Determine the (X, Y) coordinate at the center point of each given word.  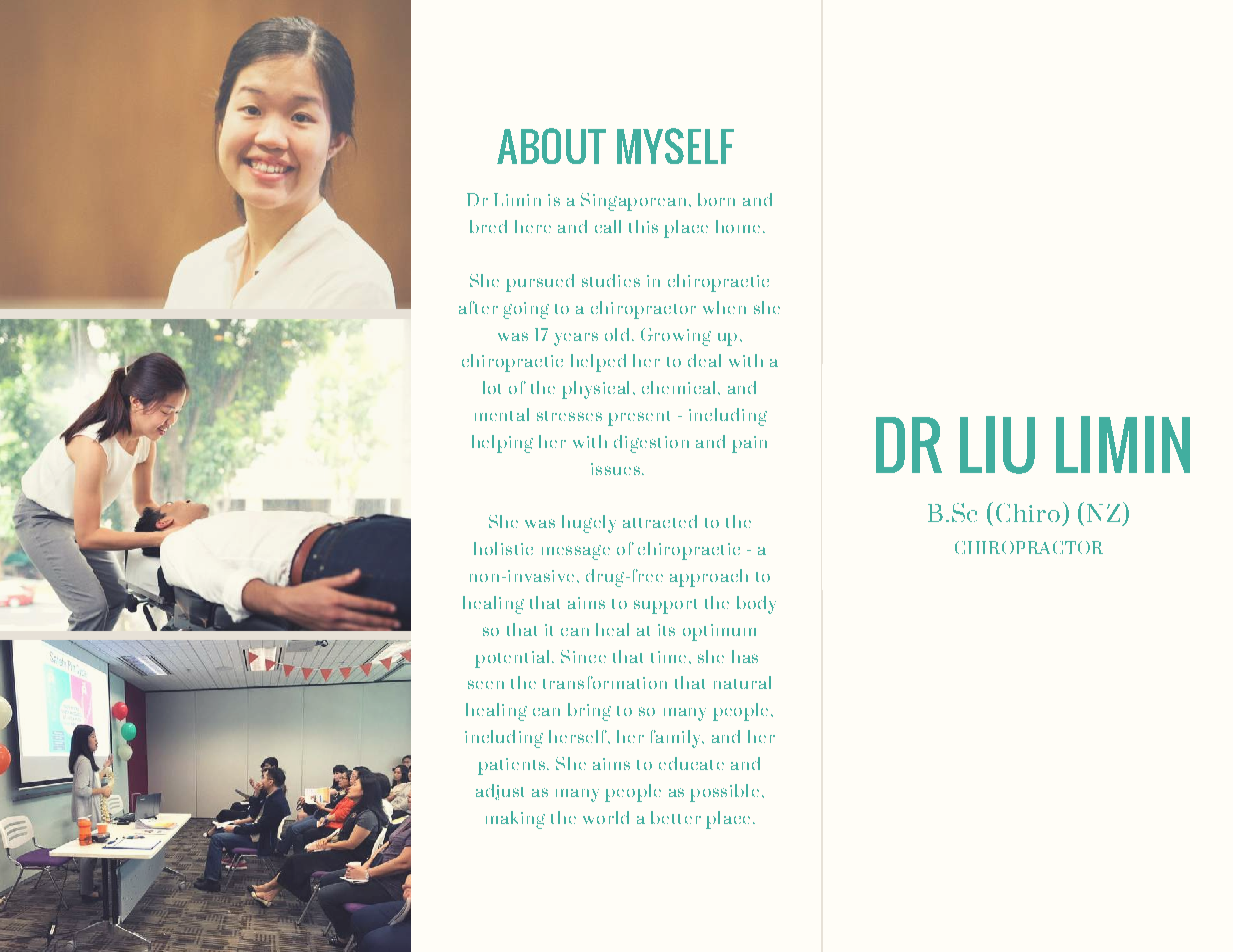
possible (724, 793)
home (738, 226)
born (716, 199)
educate (691, 763)
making (515, 820)
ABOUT (551, 146)
